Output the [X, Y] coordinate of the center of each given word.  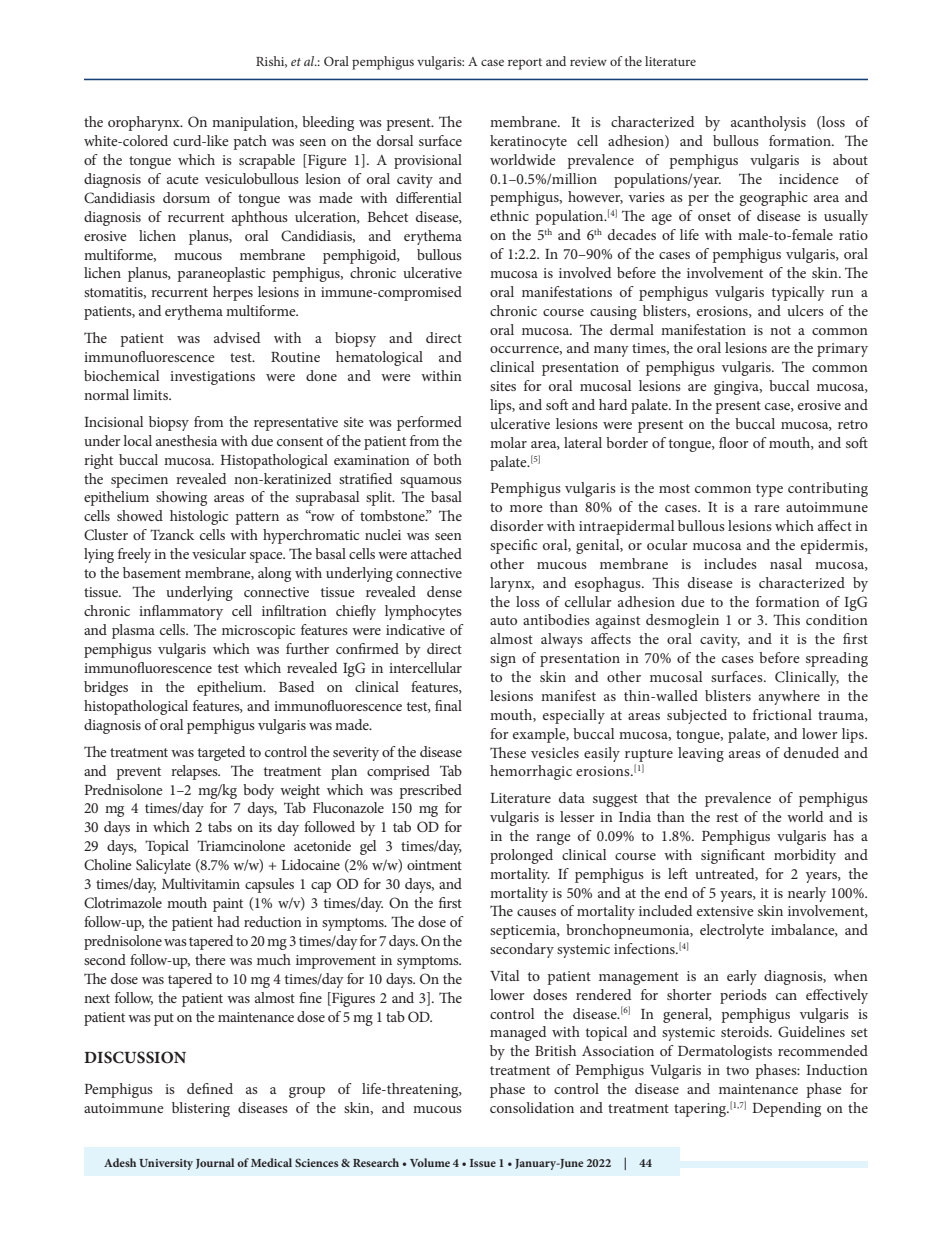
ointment [434, 865]
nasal [786, 563]
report [525, 64]
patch [250, 142]
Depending [786, 1109]
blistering [201, 1109]
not [780, 330]
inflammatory [181, 612]
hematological [379, 358]
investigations [212, 378]
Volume [430, 1162]
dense [444, 591]
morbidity [805, 856]
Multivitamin [201, 883]
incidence [809, 178]
